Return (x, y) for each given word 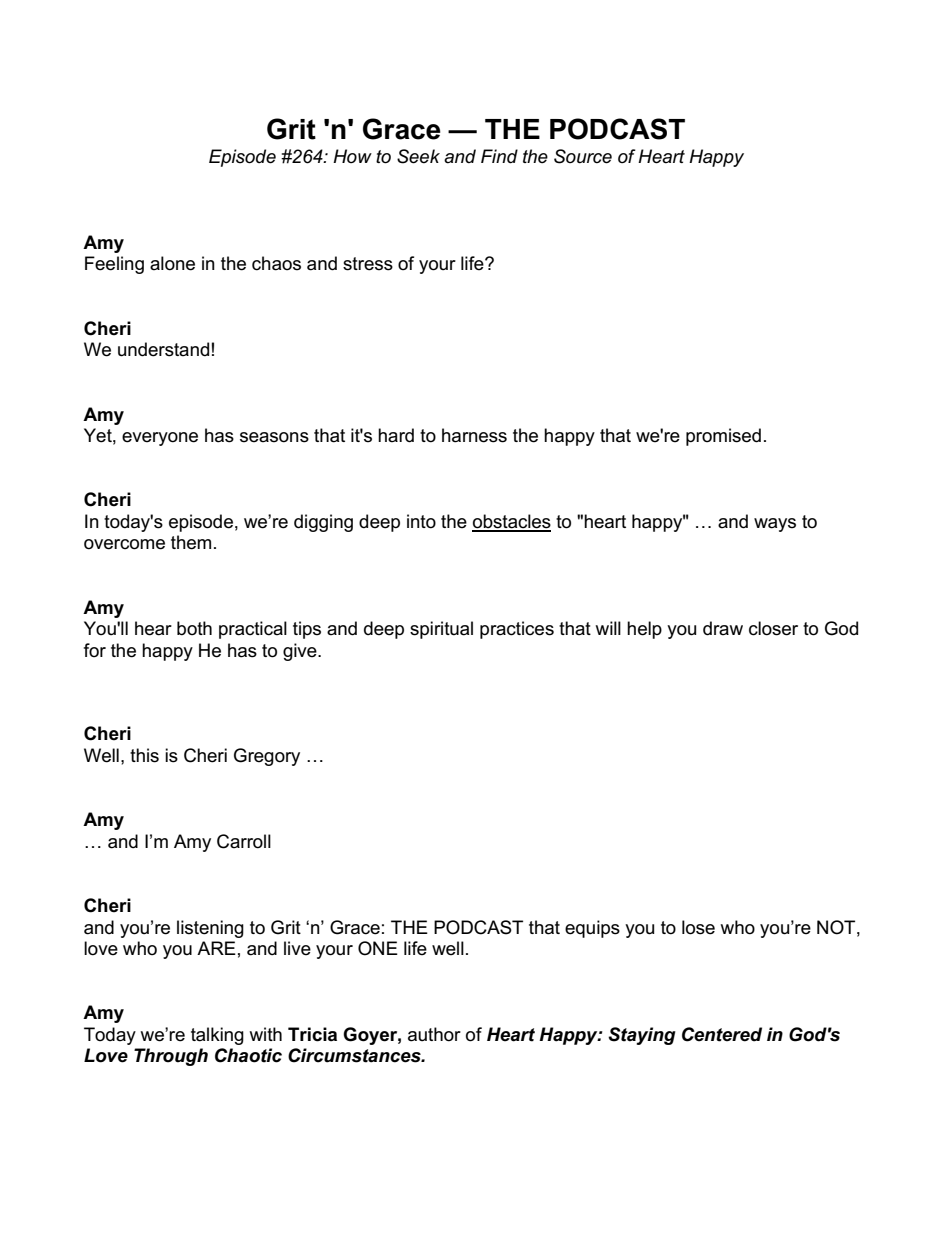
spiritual (441, 630)
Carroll (244, 841)
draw (723, 628)
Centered (722, 1034)
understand (163, 349)
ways (775, 525)
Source (583, 156)
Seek (418, 156)
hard (396, 435)
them (191, 542)
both (194, 628)
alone (172, 263)
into (421, 521)
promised (723, 437)
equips (592, 929)
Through (171, 1057)
